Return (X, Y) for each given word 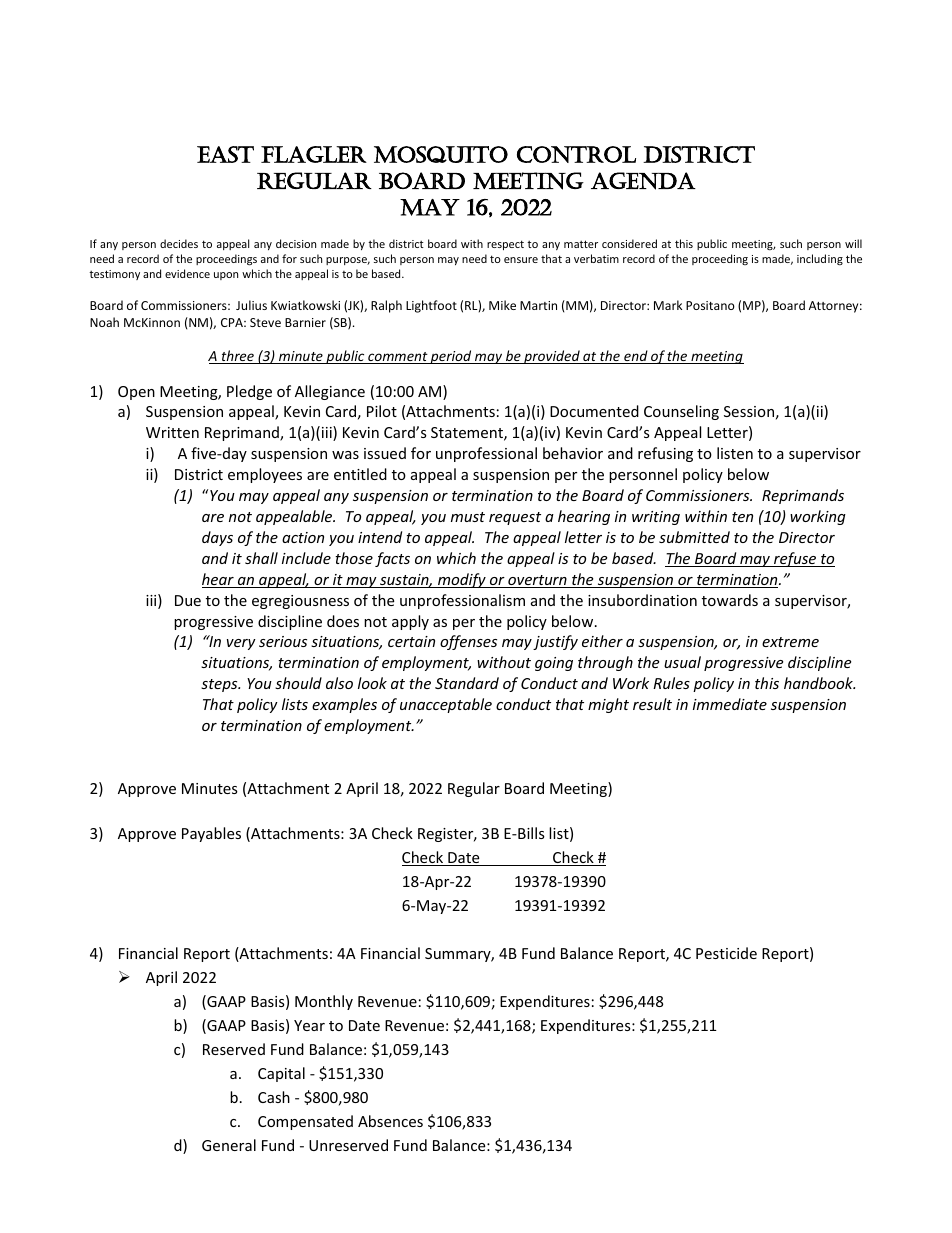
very (241, 644)
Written (172, 432)
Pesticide (726, 953)
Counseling (681, 412)
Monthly (324, 1002)
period (451, 357)
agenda (643, 181)
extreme (790, 642)
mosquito (441, 154)
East (225, 154)
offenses (468, 642)
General (229, 1145)
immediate (730, 704)
